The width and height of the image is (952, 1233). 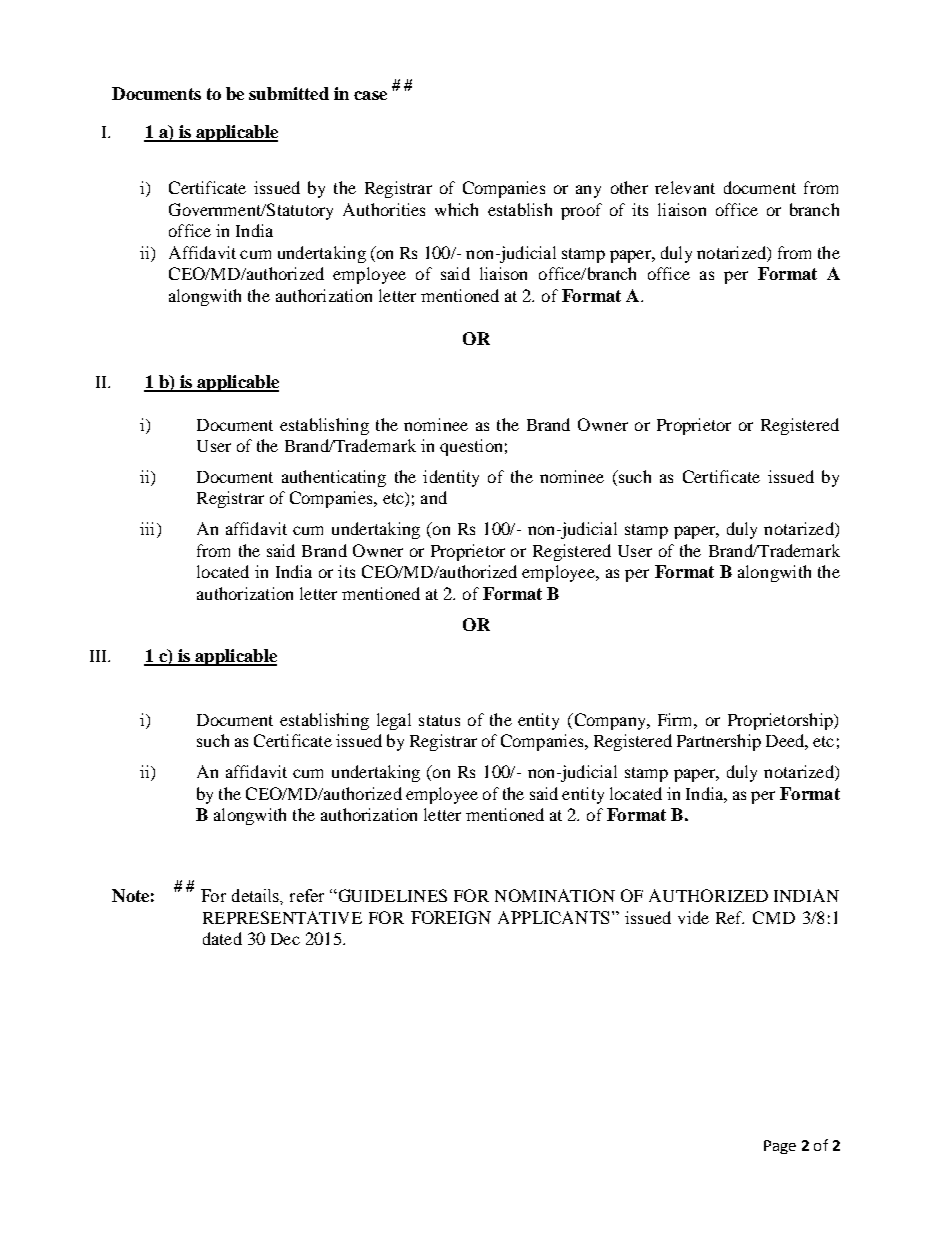 I want to click on relevant, so click(x=685, y=187).
